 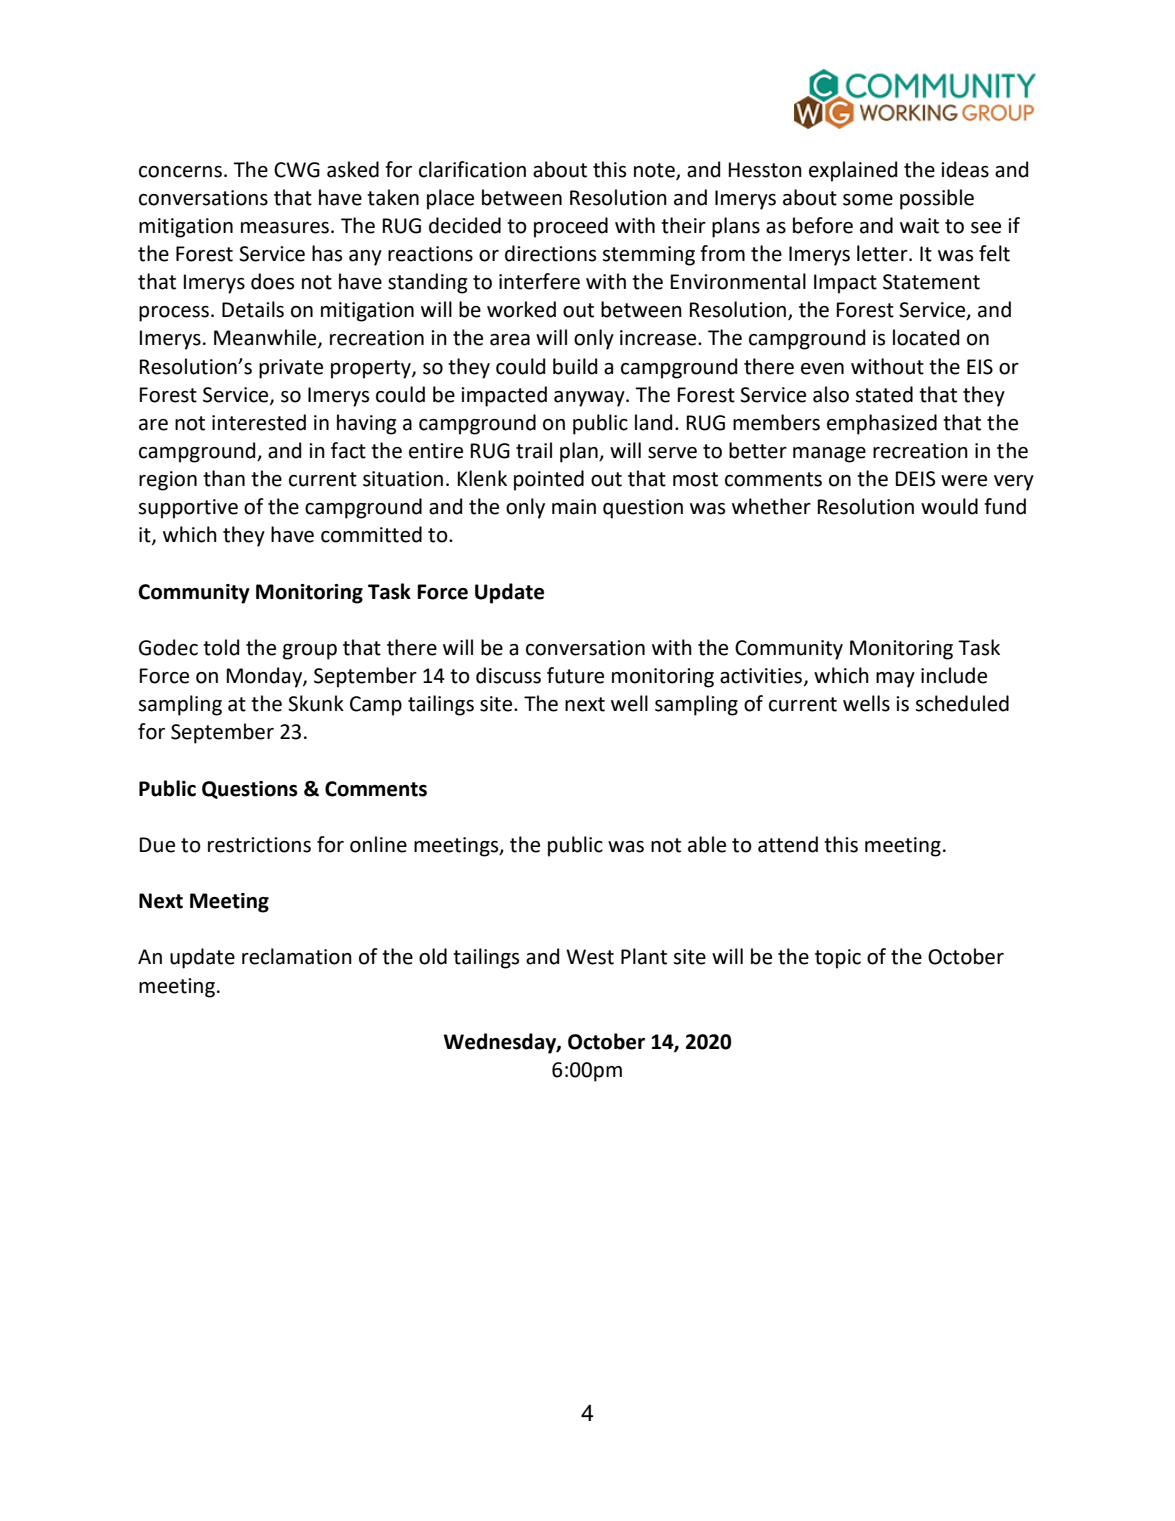 What do you see at coordinates (926, 337) in the document?
I see `located` at bounding box center [926, 337].
